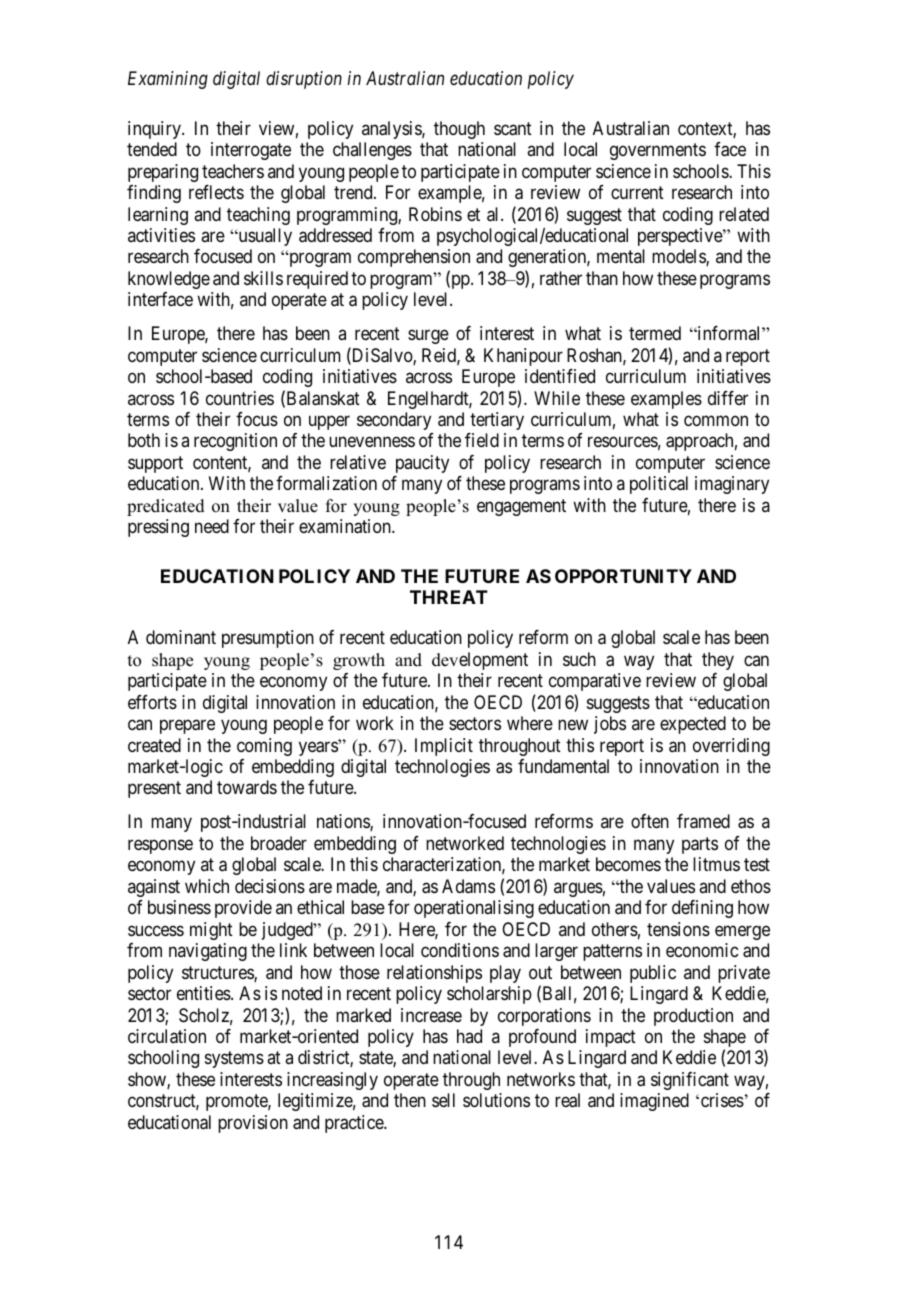 The height and width of the screenshot is (1309, 924). I want to click on interrogate, so click(251, 151).
